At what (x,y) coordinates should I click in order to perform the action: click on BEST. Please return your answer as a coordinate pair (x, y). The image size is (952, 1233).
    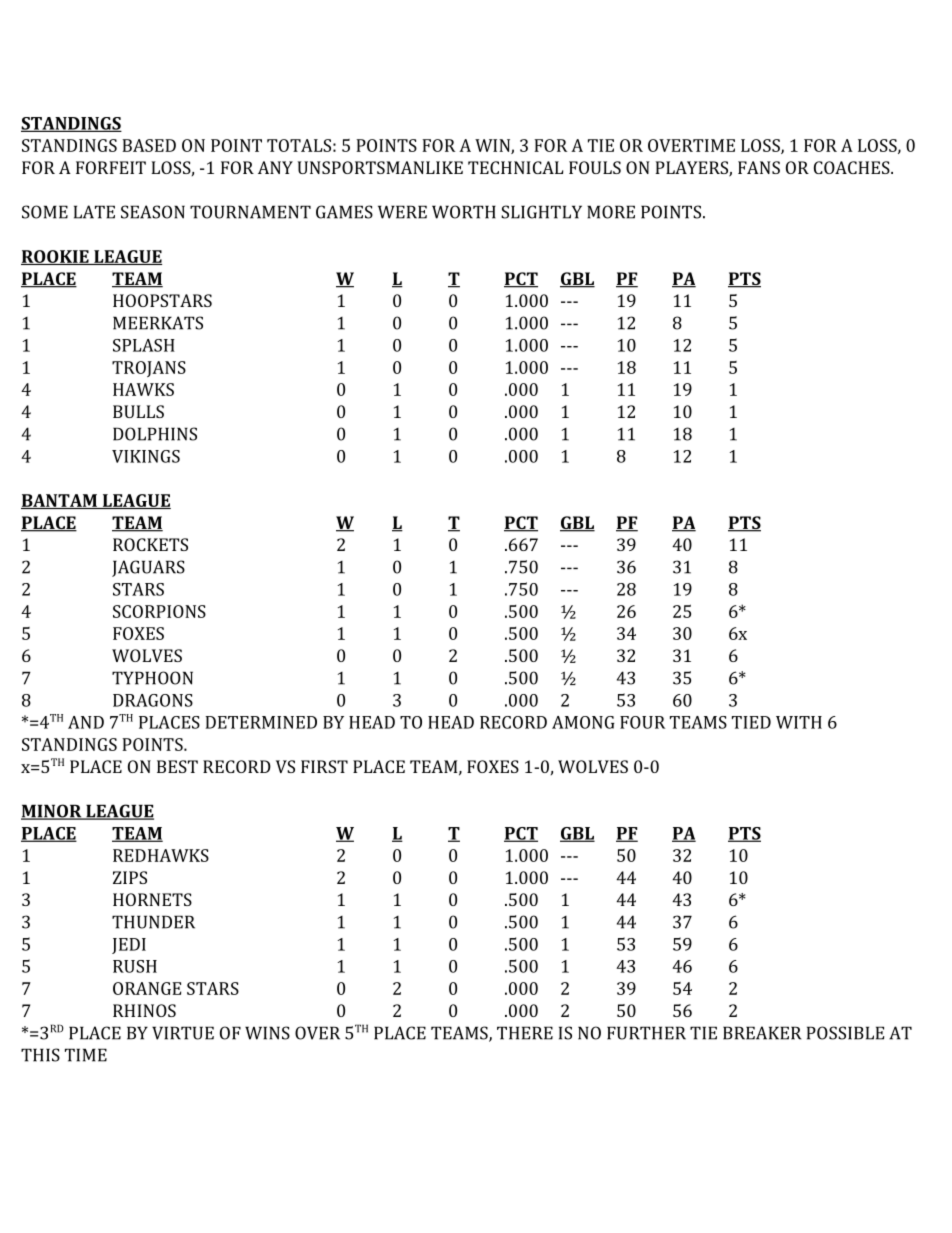
    Looking at the image, I should click on (177, 766).
